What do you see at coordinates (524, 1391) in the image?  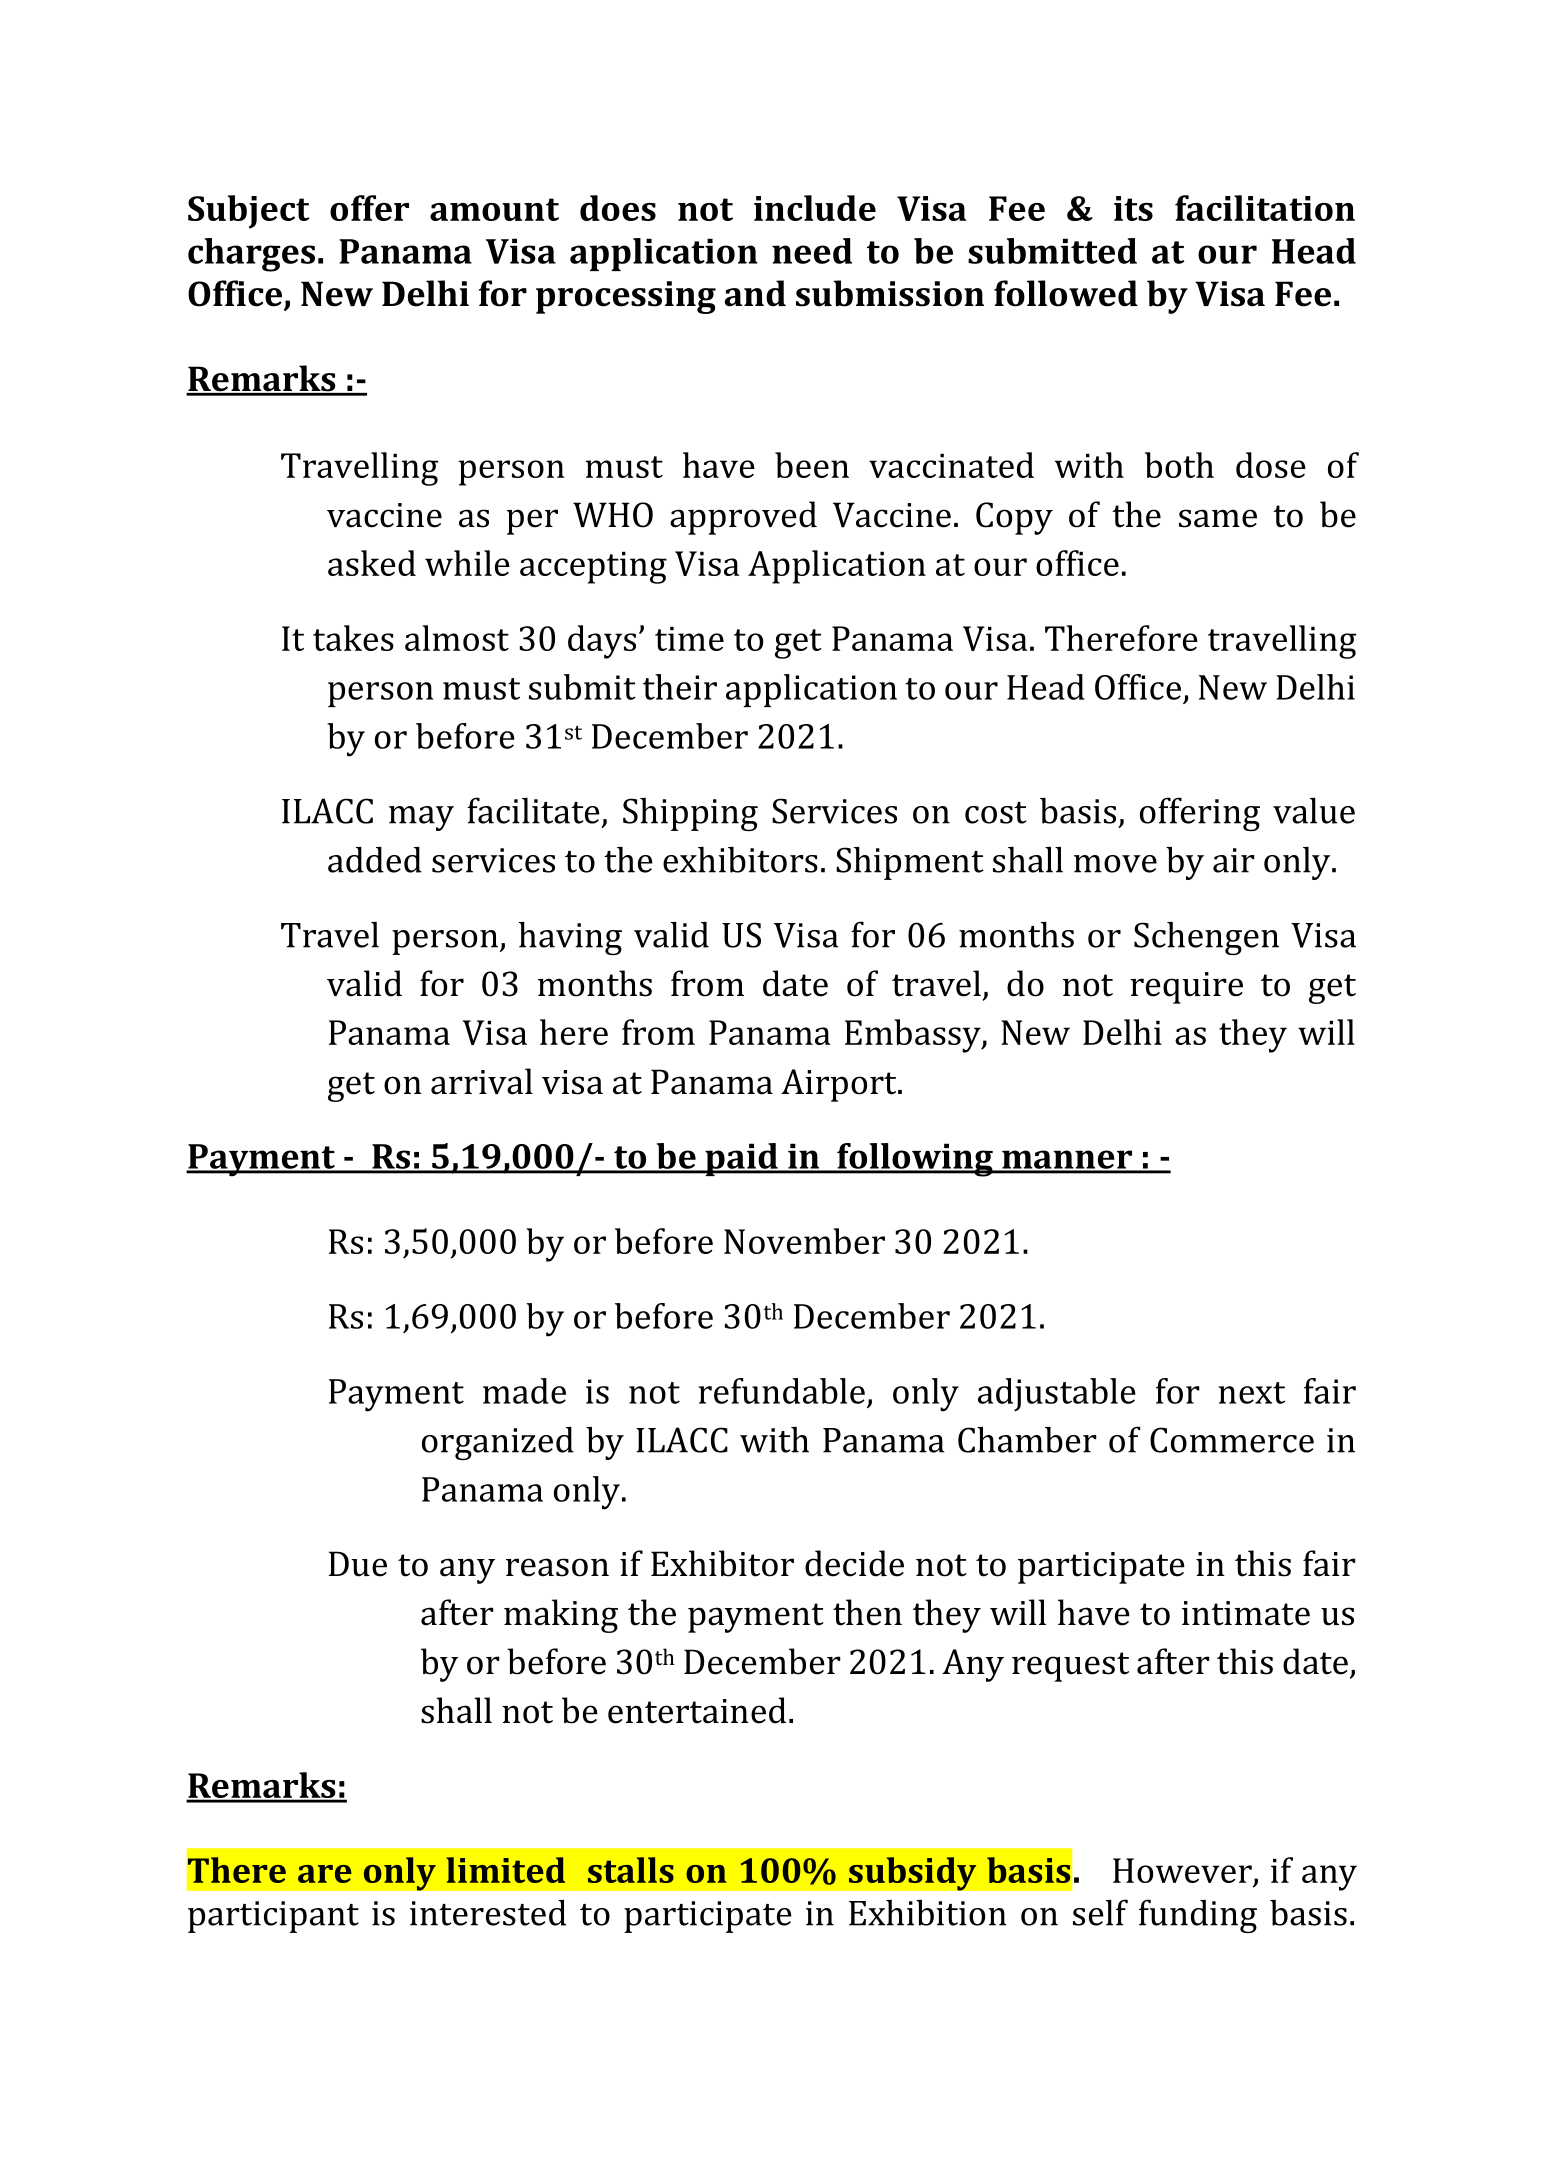 I see `made` at bounding box center [524, 1391].
